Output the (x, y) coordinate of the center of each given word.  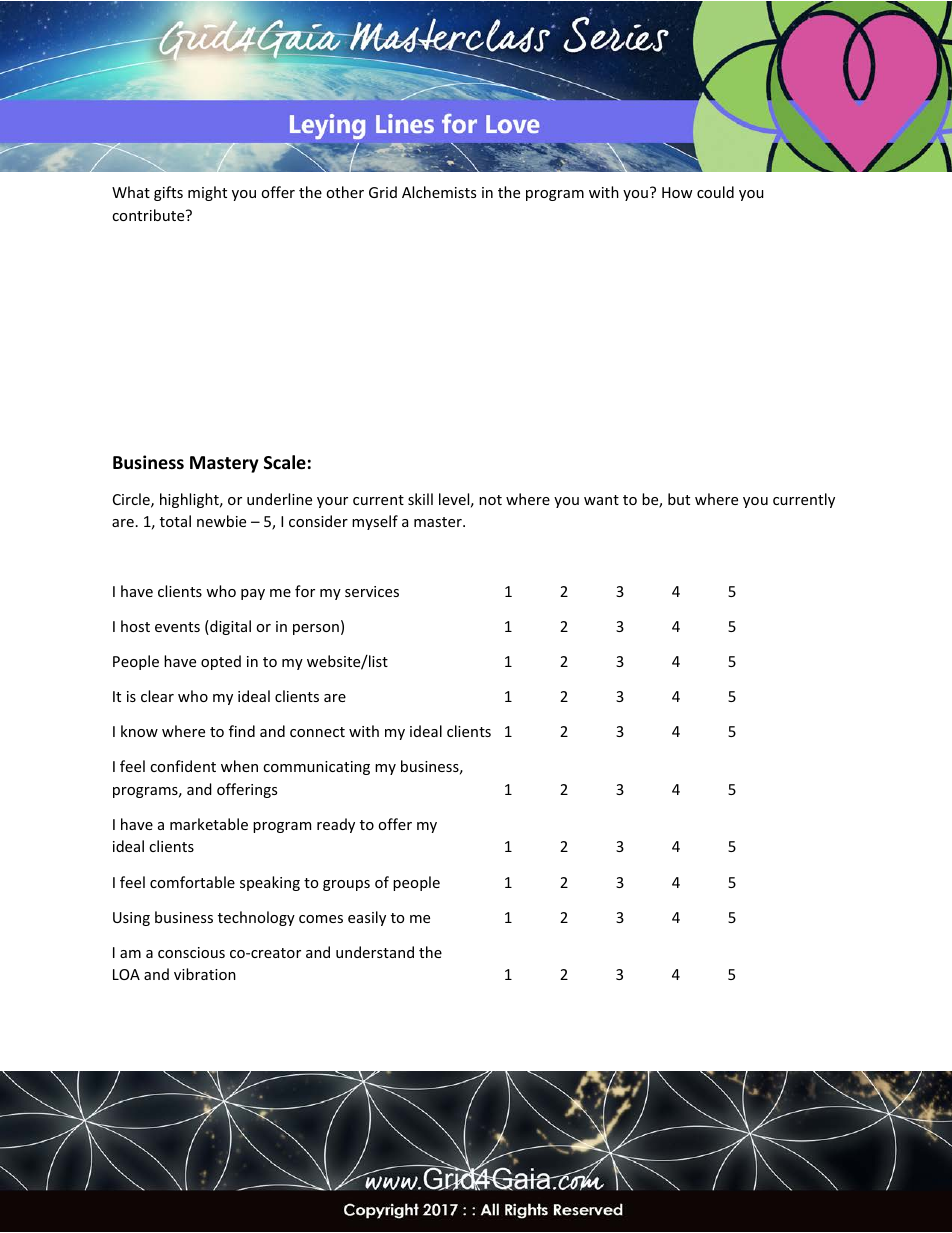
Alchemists (439, 192)
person (316, 629)
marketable (209, 824)
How (677, 192)
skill (420, 499)
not (490, 500)
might (207, 193)
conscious (191, 952)
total (175, 521)
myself (375, 522)
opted (221, 662)
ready (336, 825)
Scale (285, 462)
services (372, 591)
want (601, 500)
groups (346, 885)
